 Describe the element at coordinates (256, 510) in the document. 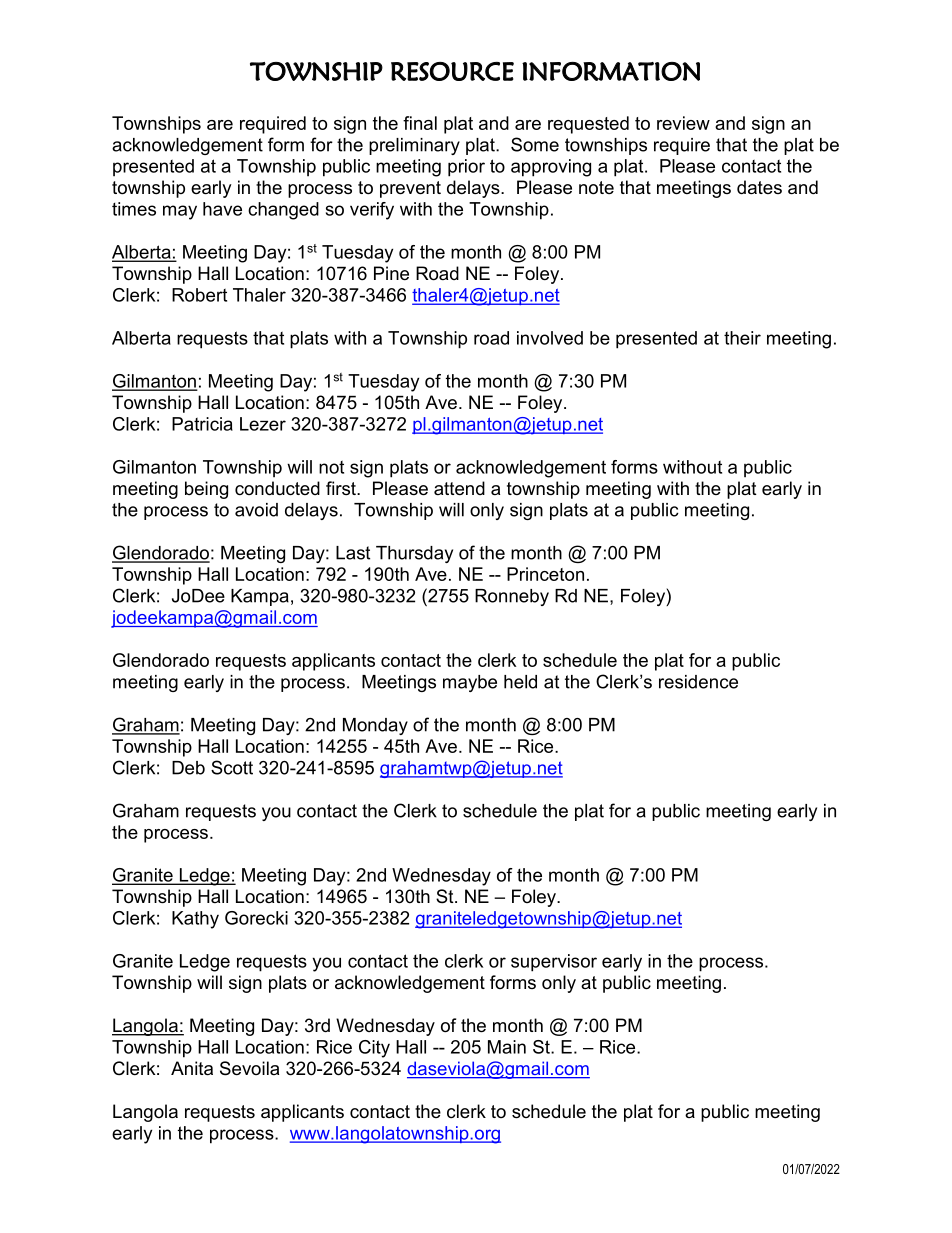

I see `avoid` at that location.
